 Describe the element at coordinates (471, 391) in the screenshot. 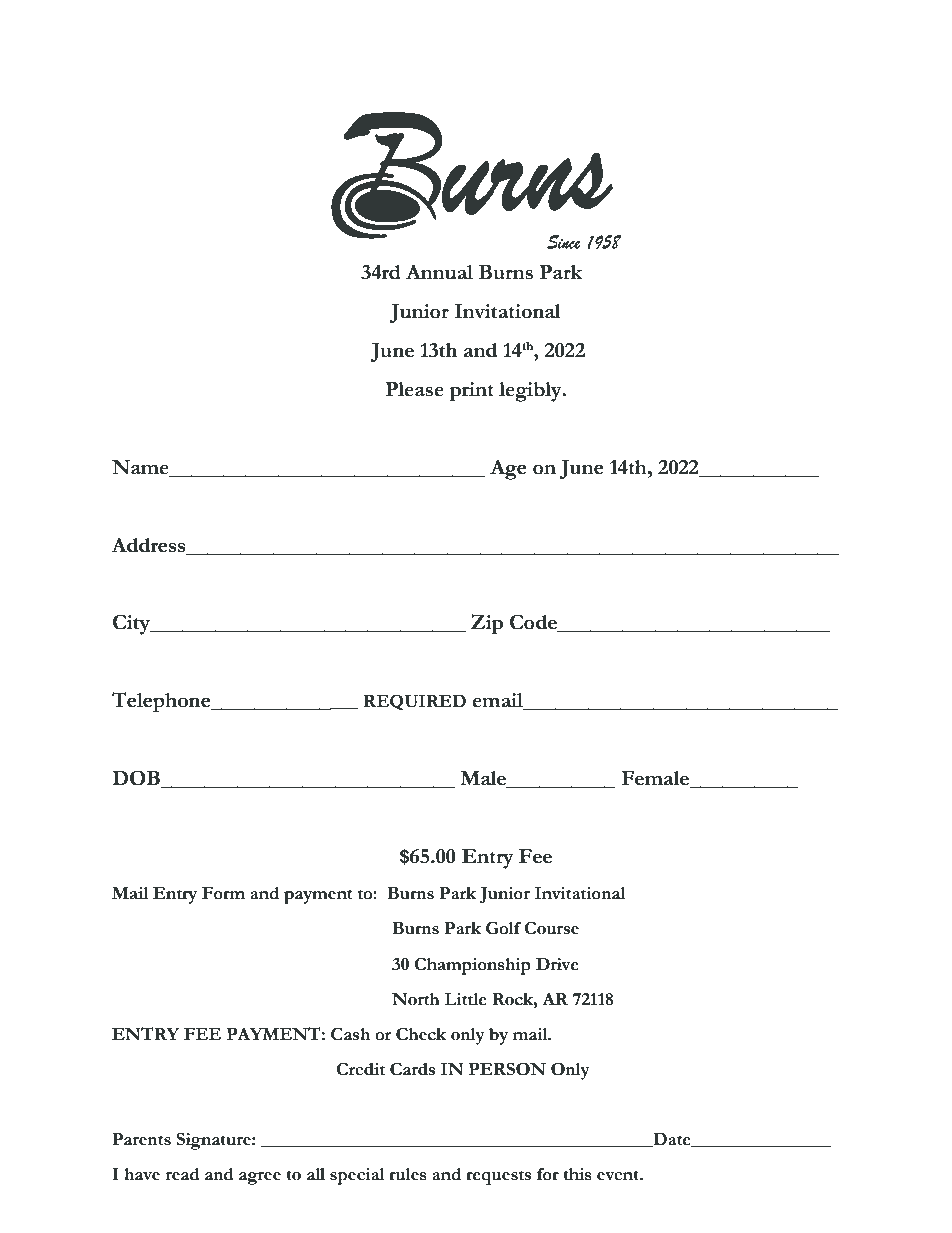

I see `print` at that location.
